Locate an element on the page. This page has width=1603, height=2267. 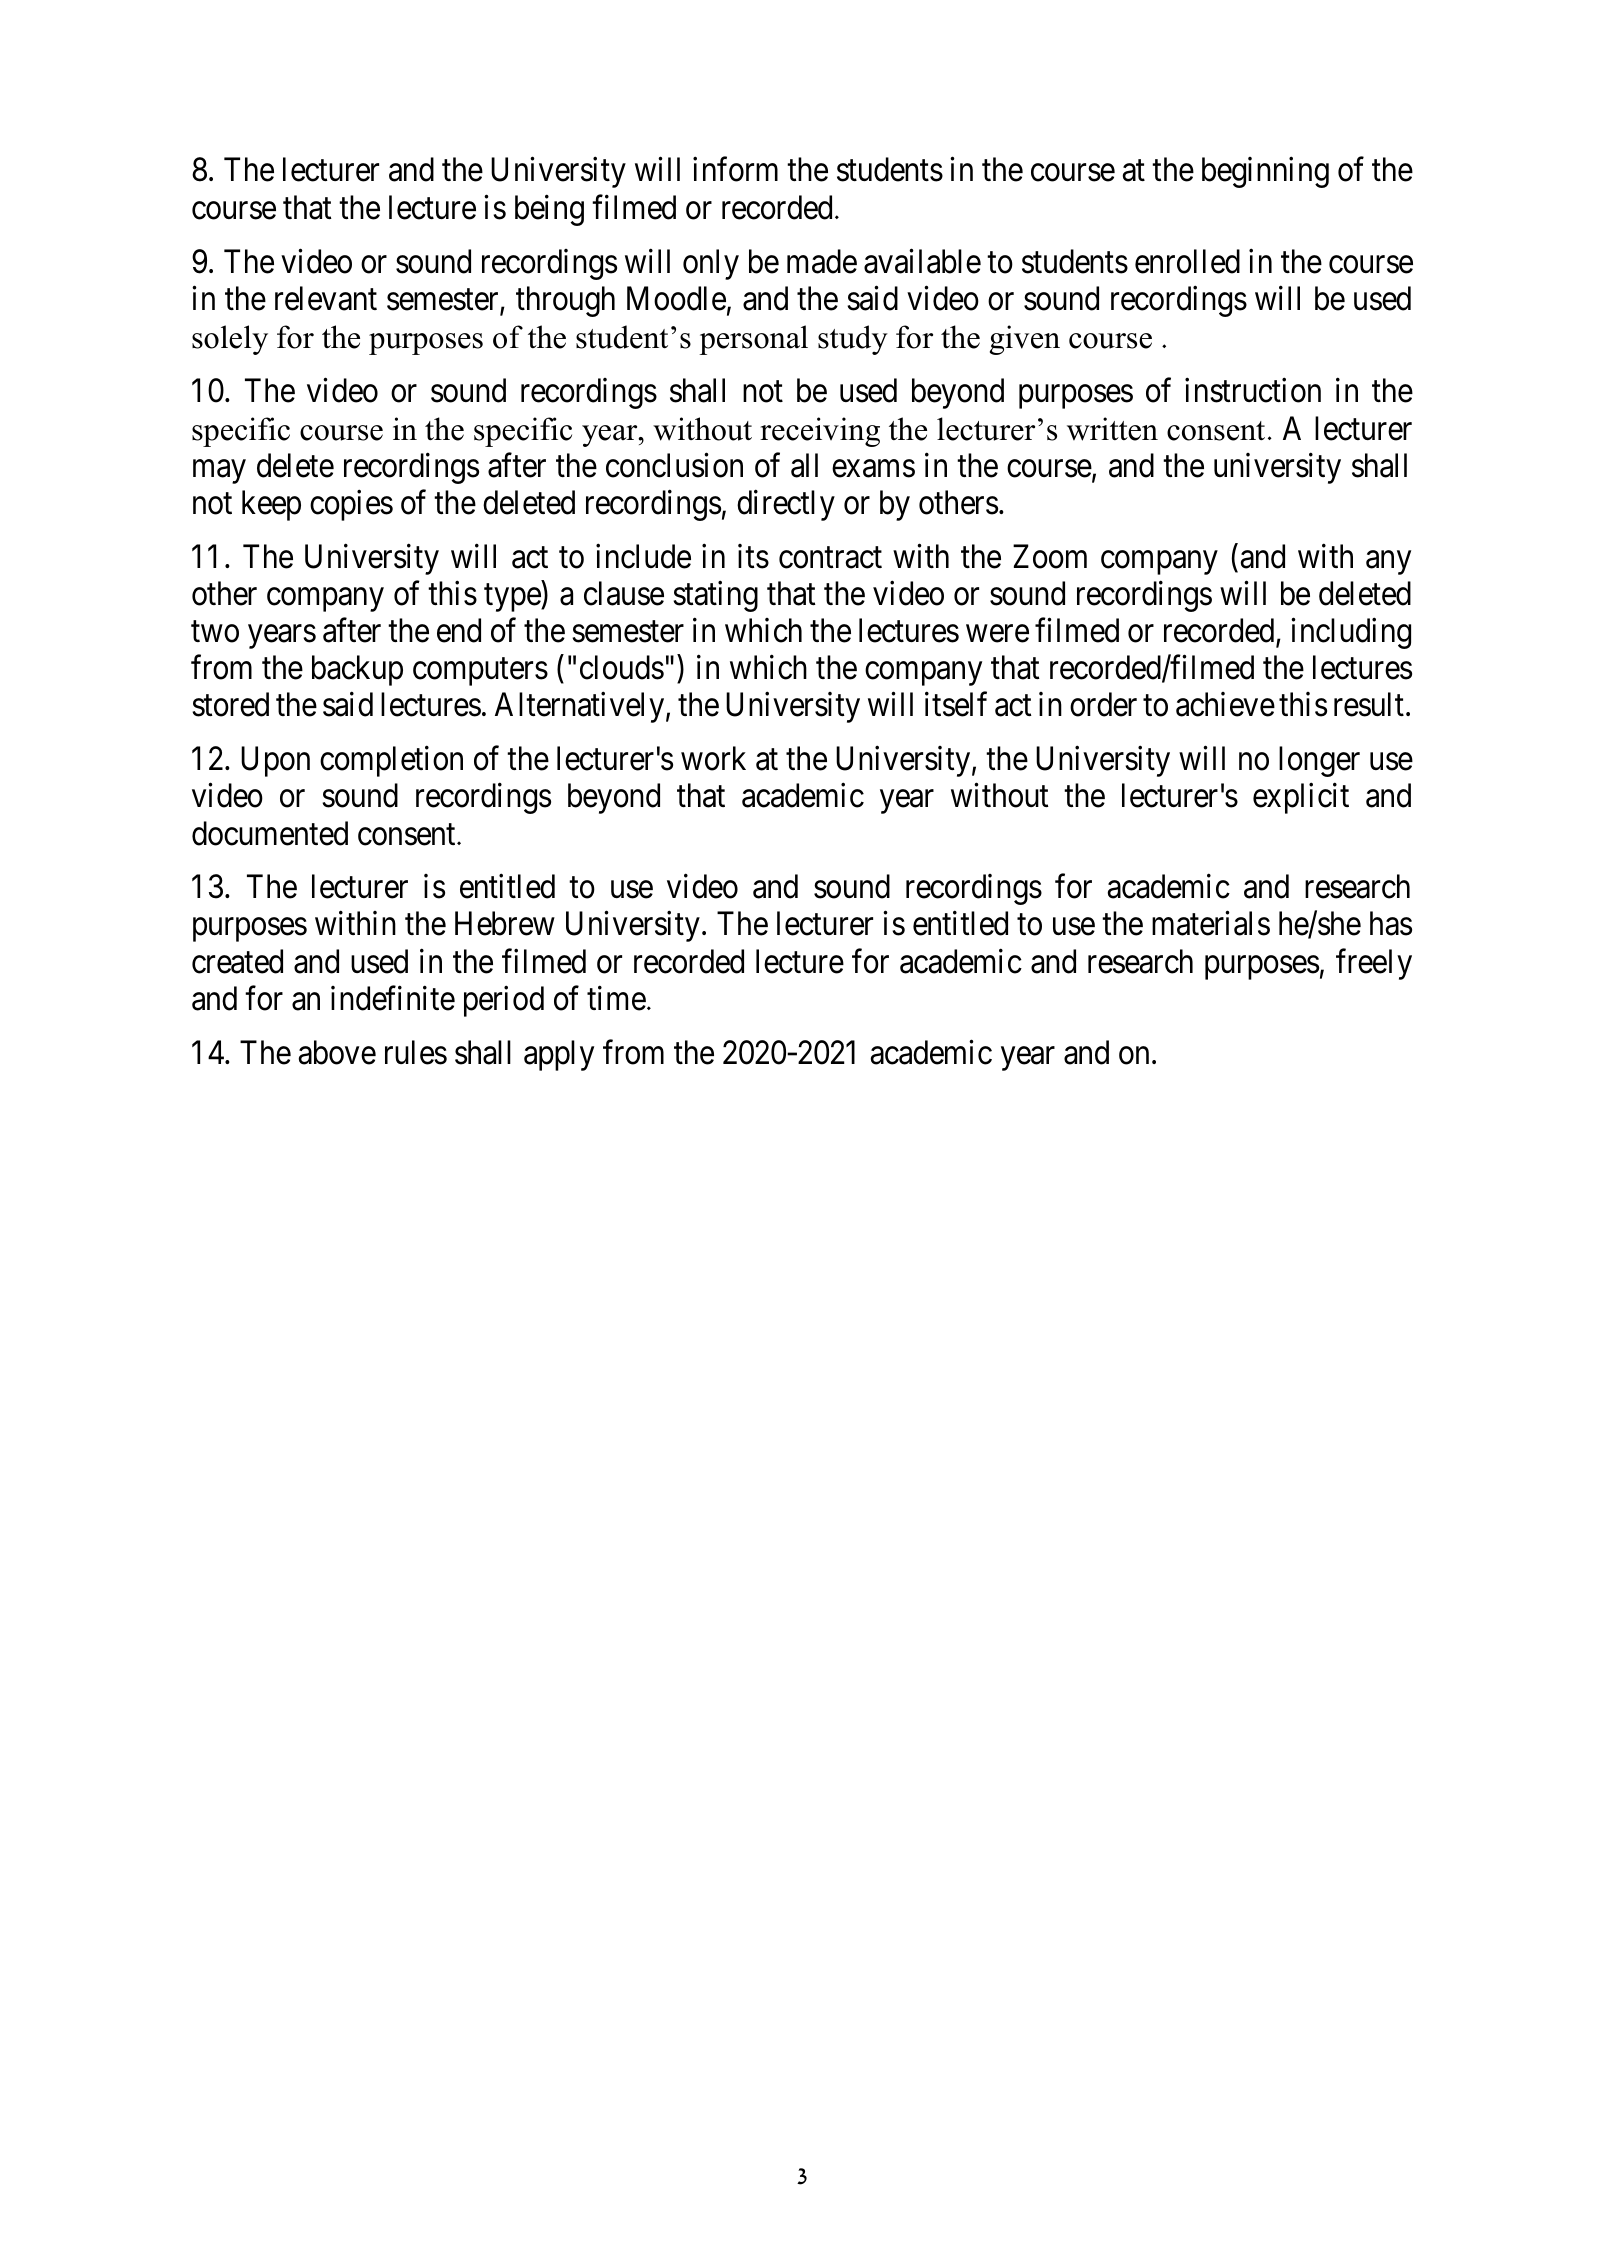
directly is located at coordinates (786, 505).
